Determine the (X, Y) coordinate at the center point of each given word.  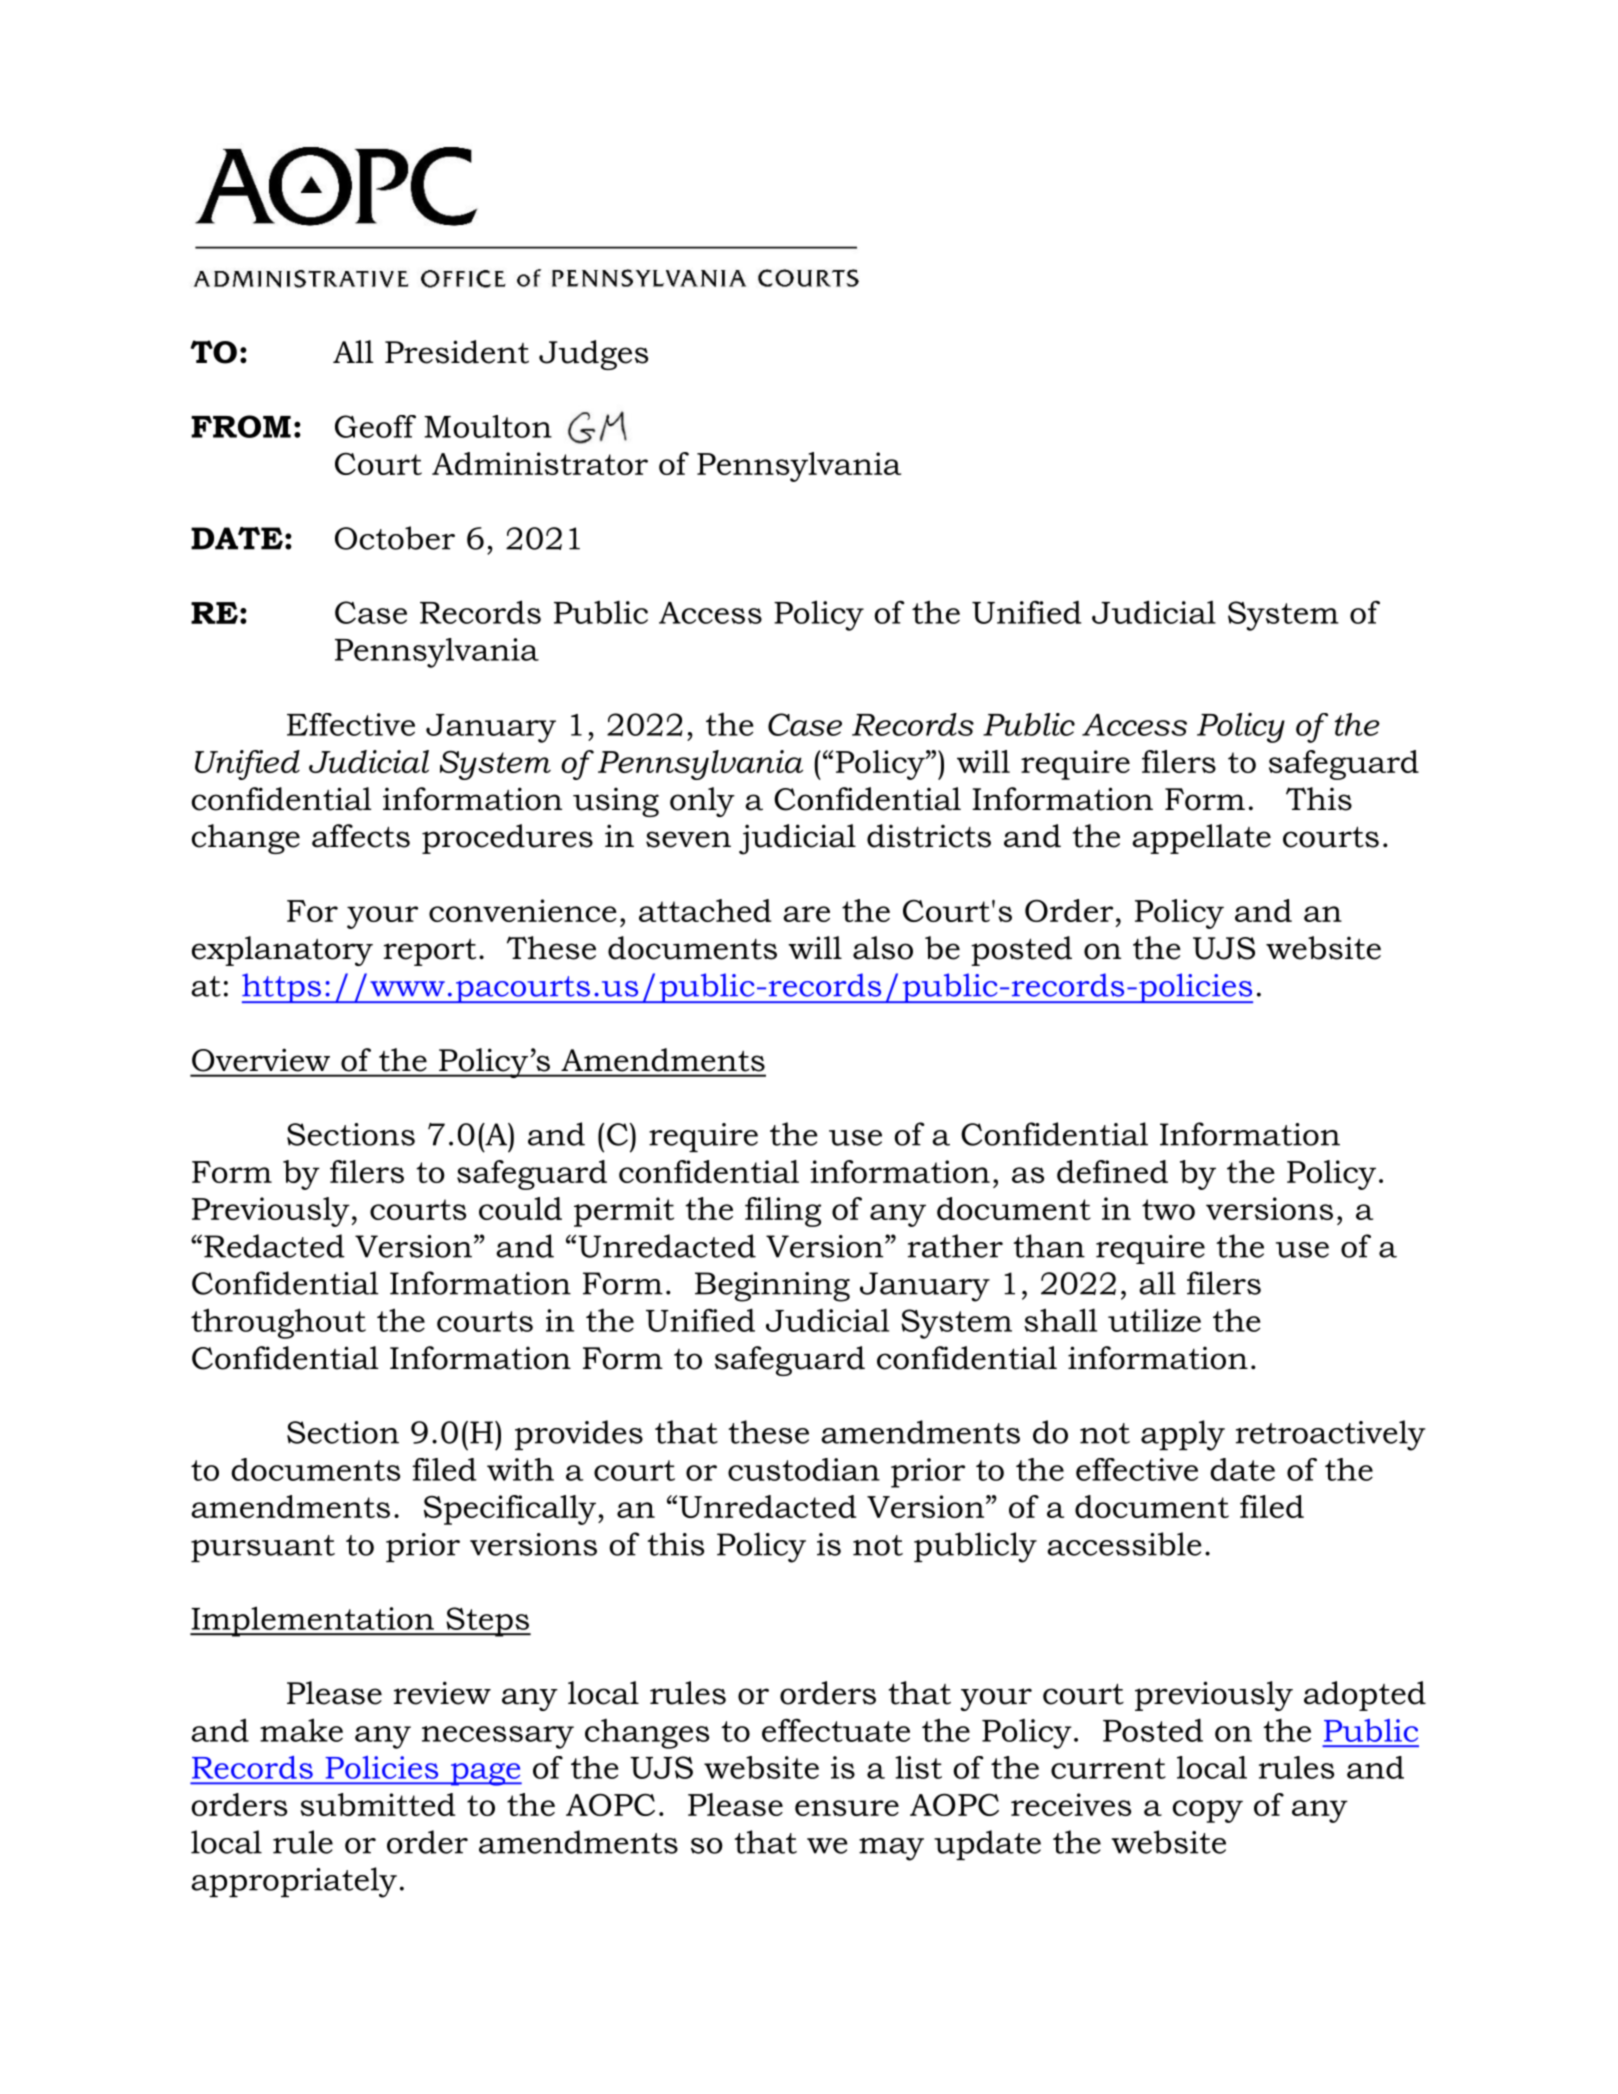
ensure (847, 1808)
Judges (593, 355)
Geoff (375, 426)
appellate (1201, 839)
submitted (378, 1804)
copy (1208, 1811)
